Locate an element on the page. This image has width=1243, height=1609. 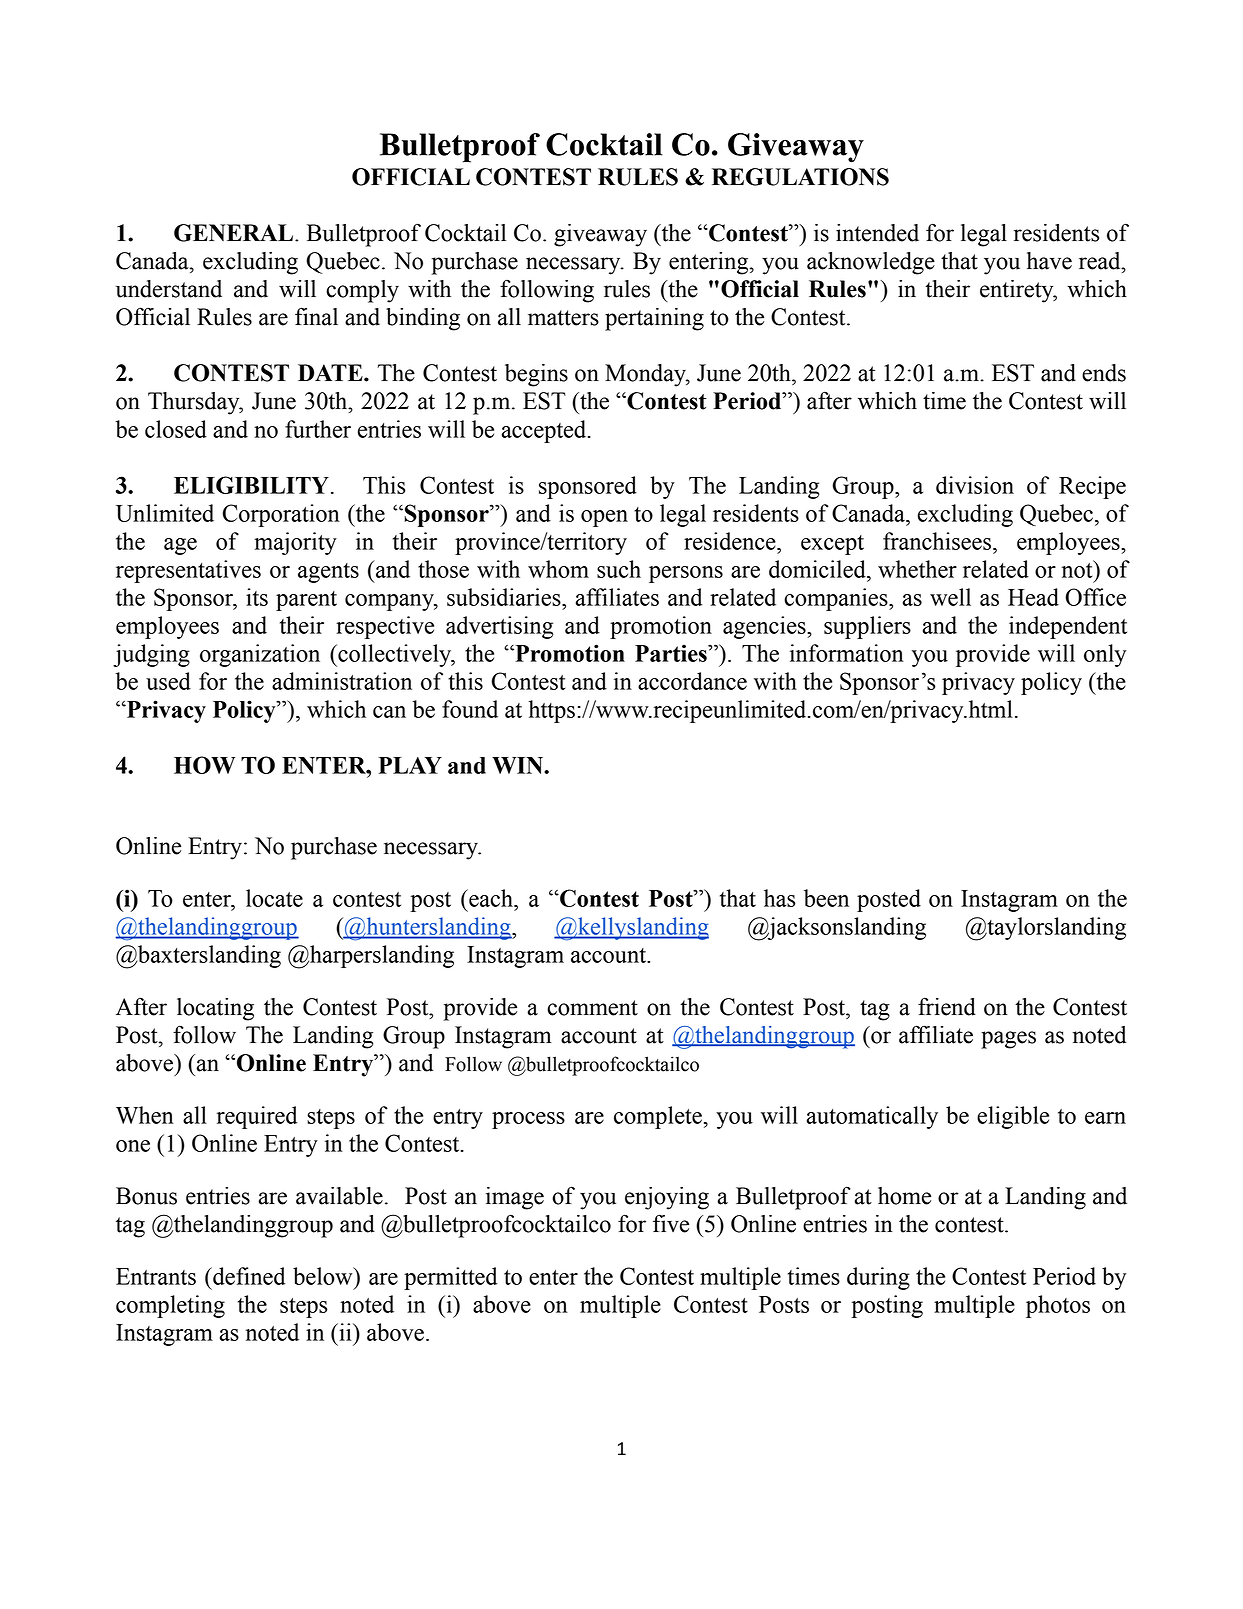
defined is located at coordinates (248, 1276).
